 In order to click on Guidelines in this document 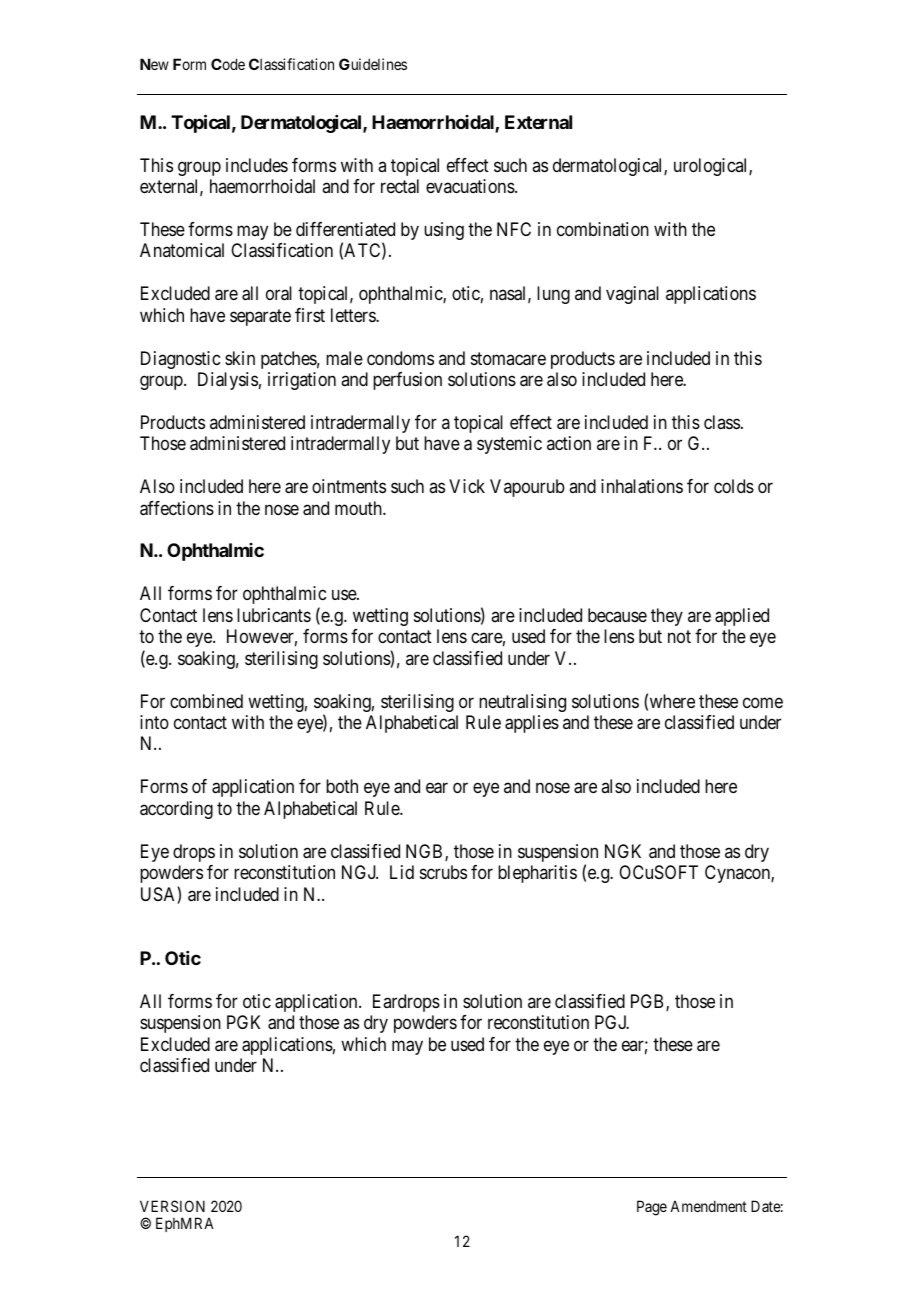, I will do `click(373, 64)`.
